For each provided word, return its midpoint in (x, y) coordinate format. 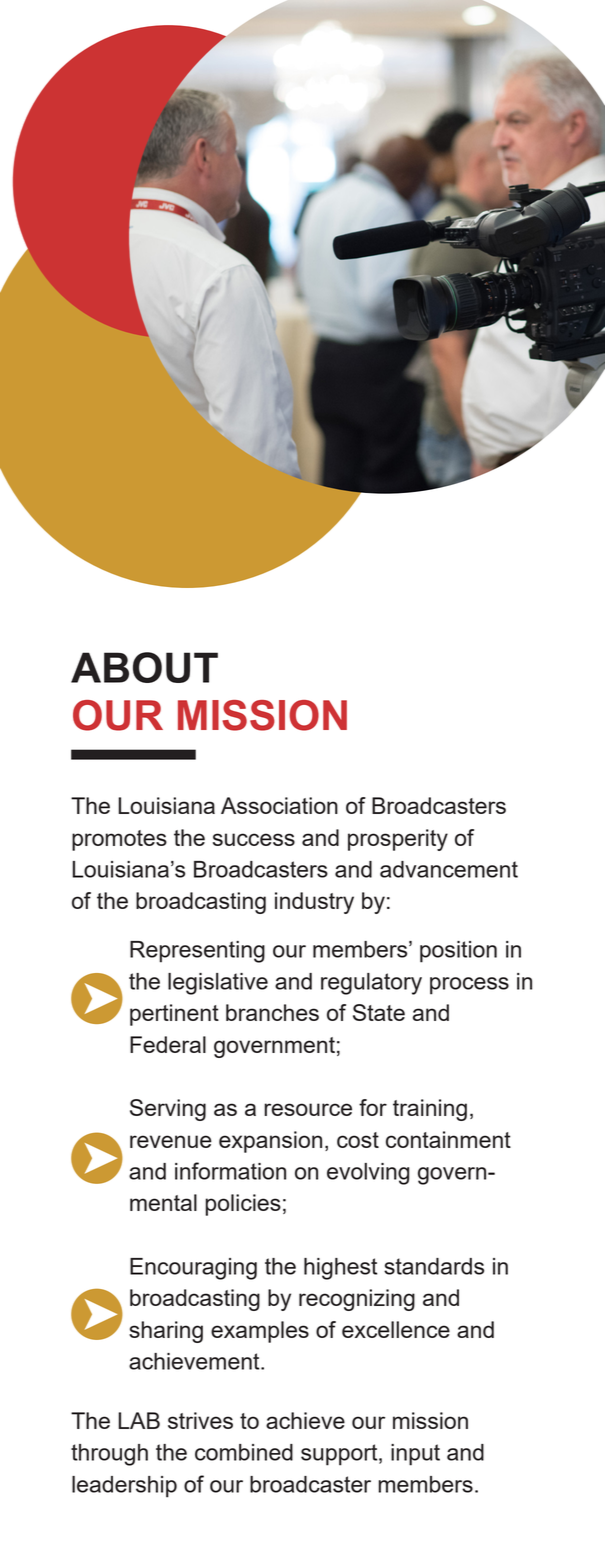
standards (434, 1266)
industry (314, 903)
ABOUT (144, 667)
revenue (171, 1141)
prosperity (398, 840)
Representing (197, 952)
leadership (124, 1487)
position (458, 952)
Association (279, 805)
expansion (270, 1142)
